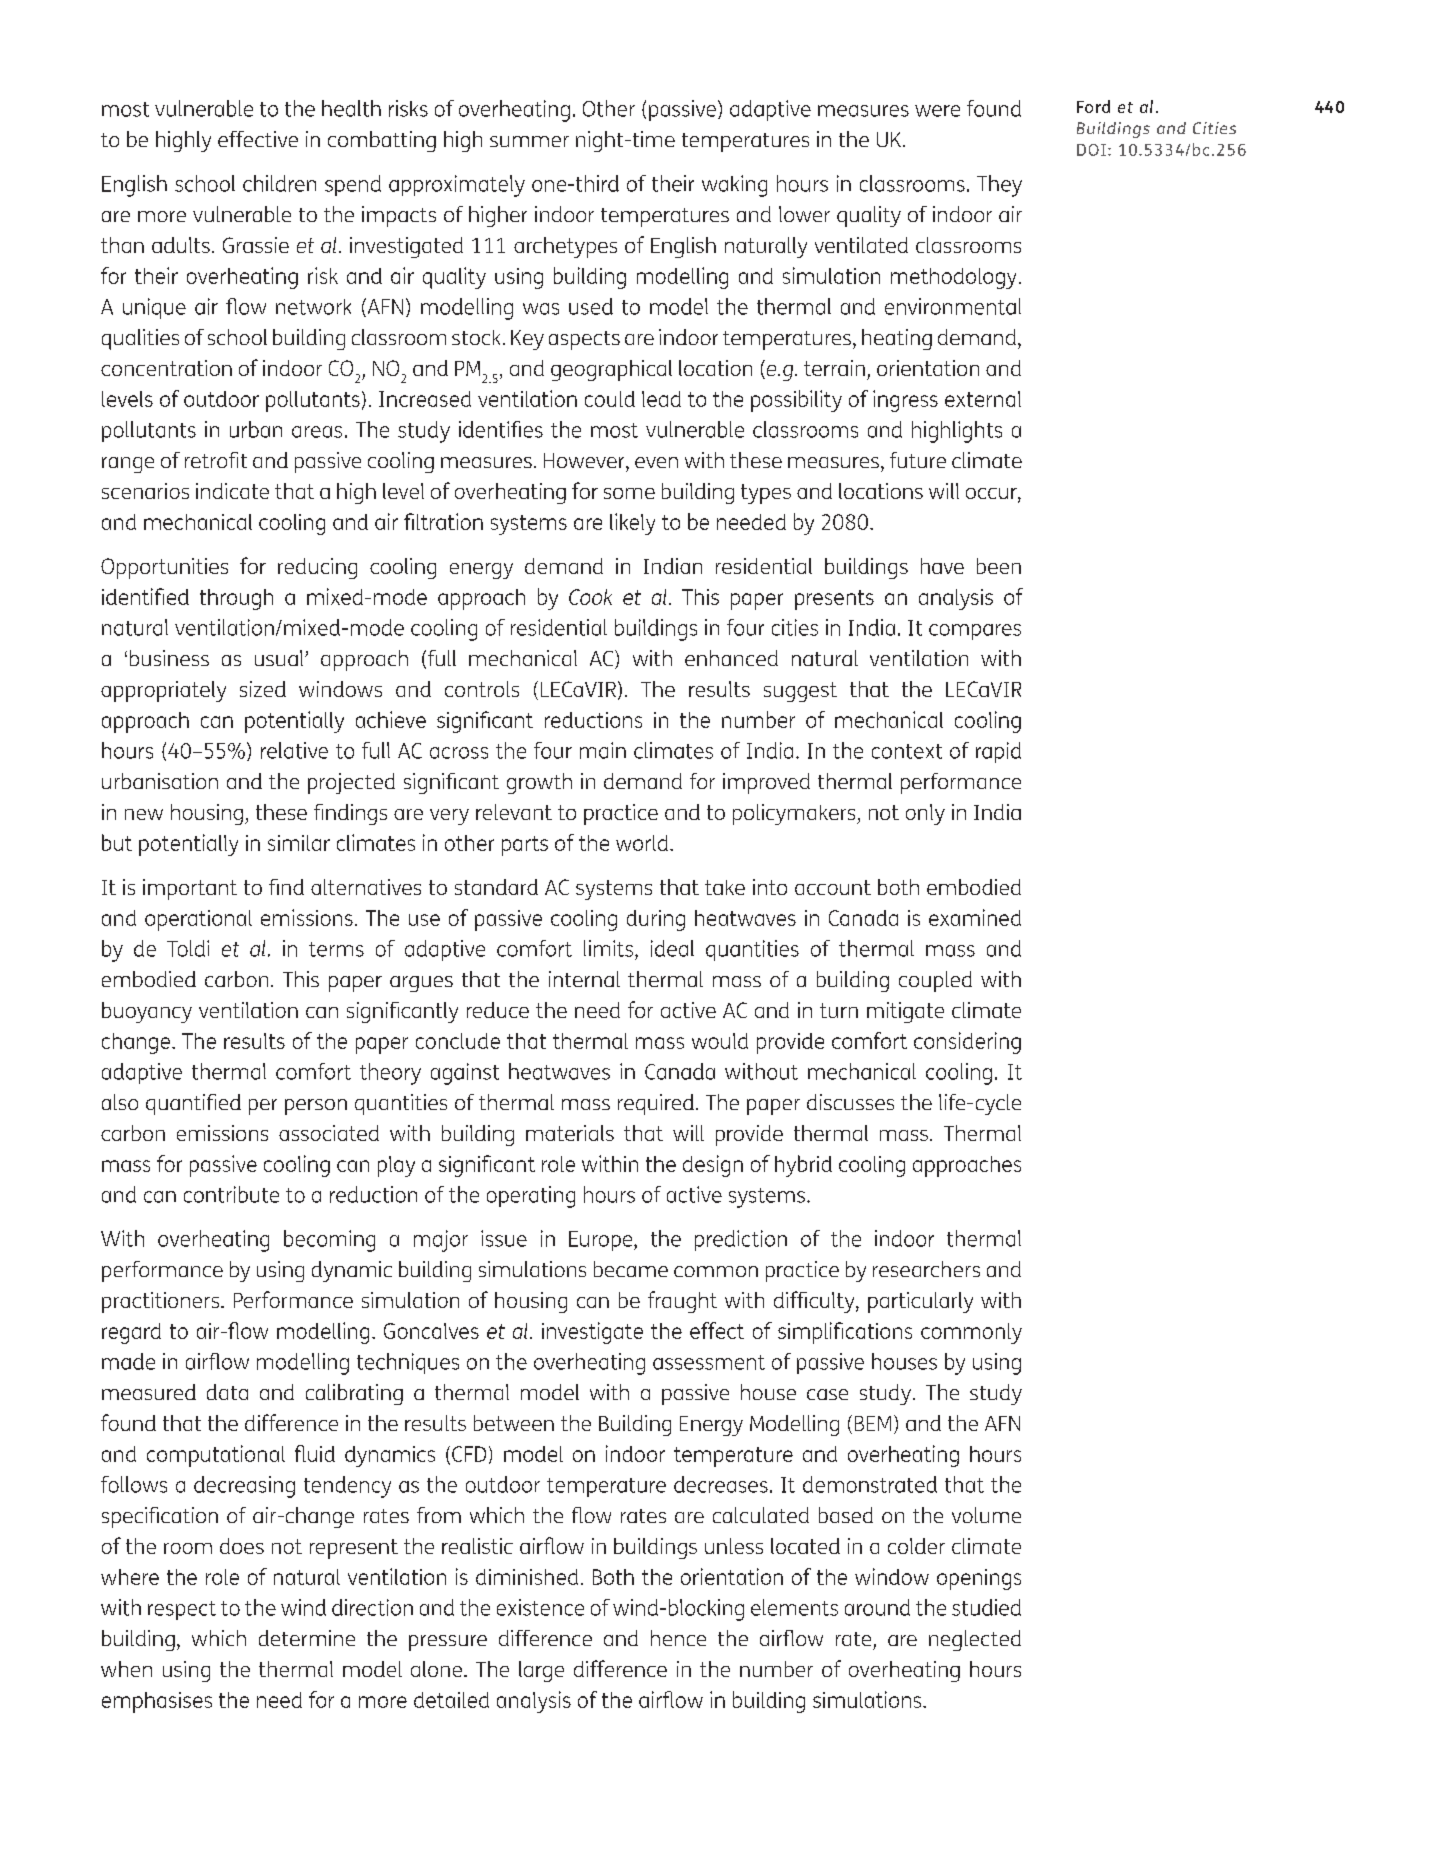 This screenshot has height=1874, width=1448. I want to click on children, so click(279, 183).
